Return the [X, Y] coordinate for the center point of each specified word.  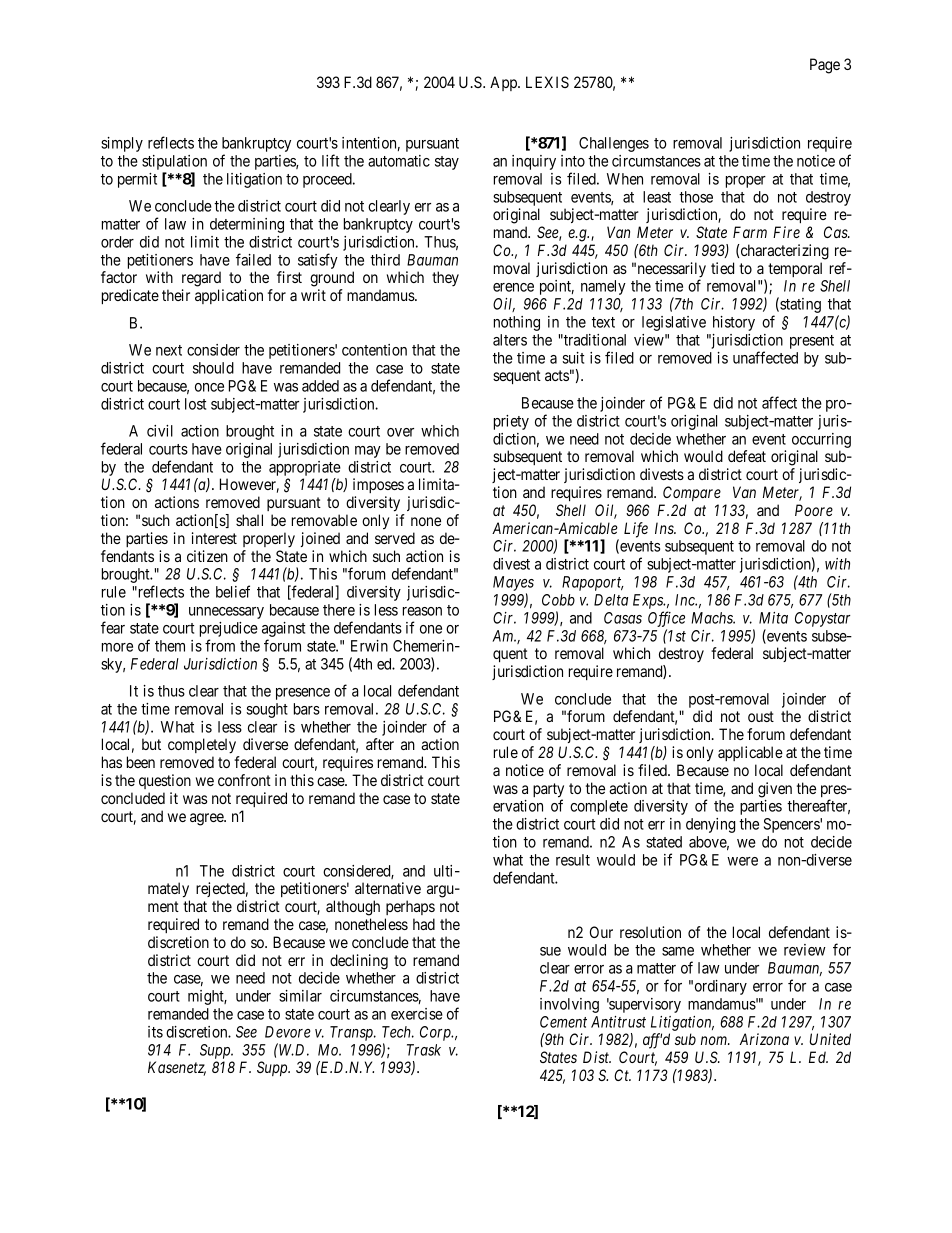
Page [825, 66]
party [548, 791]
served [395, 538]
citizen [207, 556]
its [155, 1032]
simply [122, 144]
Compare [692, 493]
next [169, 350]
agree [207, 819]
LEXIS [547, 82]
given [775, 790]
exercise [417, 1014]
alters [510, 340]
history [734, 323]
